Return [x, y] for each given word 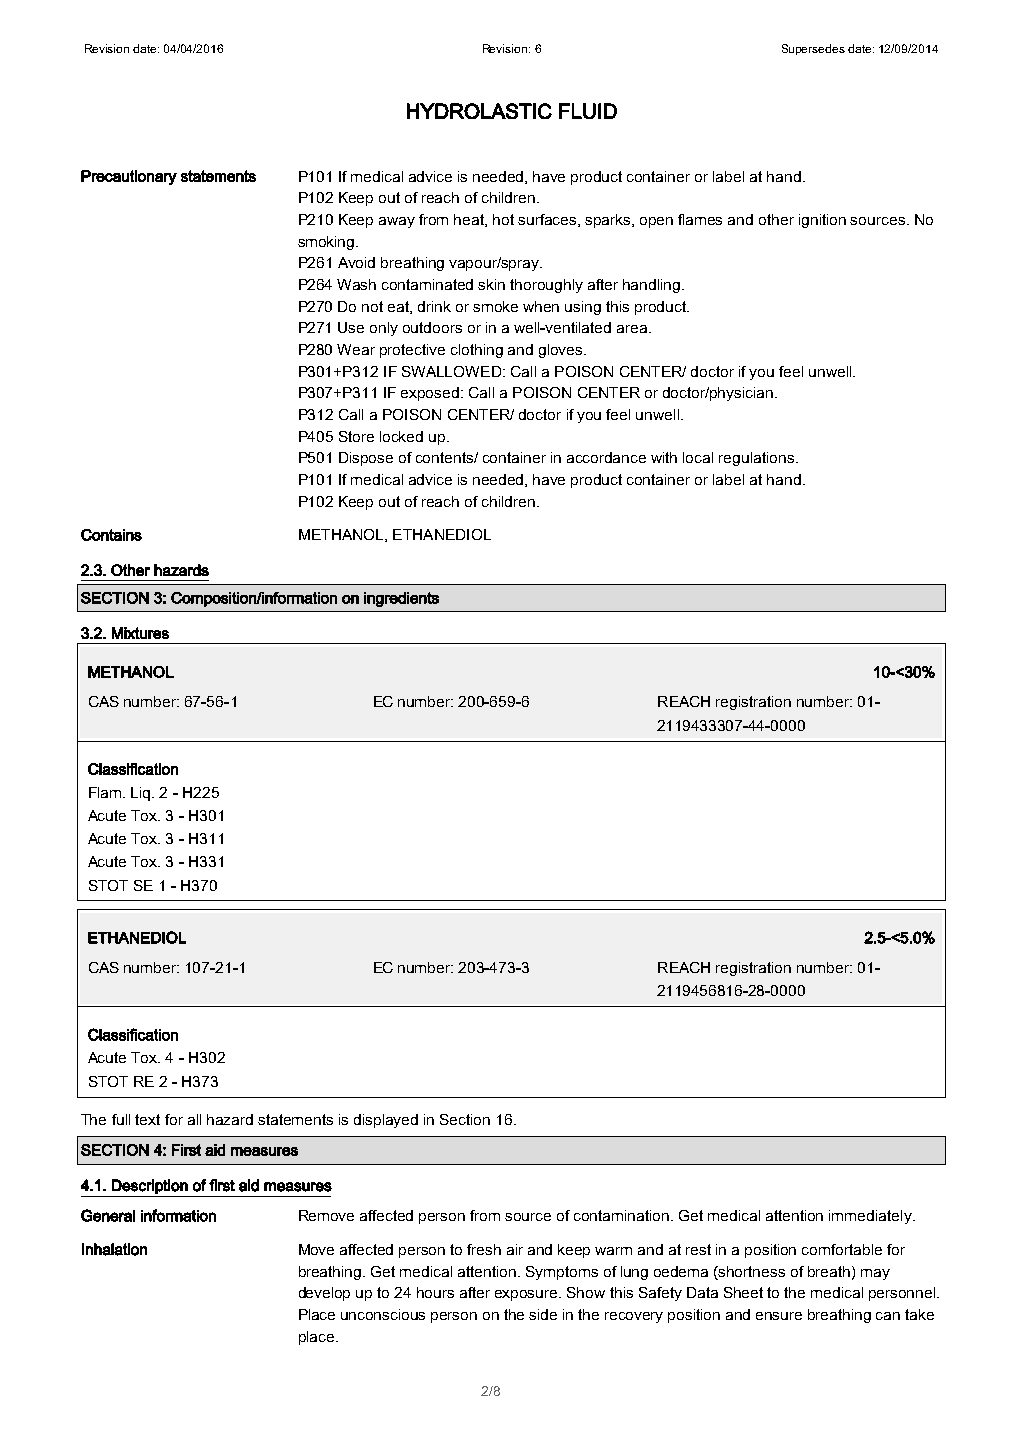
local [698, 457]
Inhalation [114, 1249]
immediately [871, 1217]
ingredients [401, 599]
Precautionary [129, 177]
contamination [623, 1215]
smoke [495, 306]
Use [351, 327]
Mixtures [140, 633]
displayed [386, 1121]
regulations [758, 459]
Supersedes [813, 49]
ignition [822, 221]
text [147, 1119]
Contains [111, 535]
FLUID [588, 111]
